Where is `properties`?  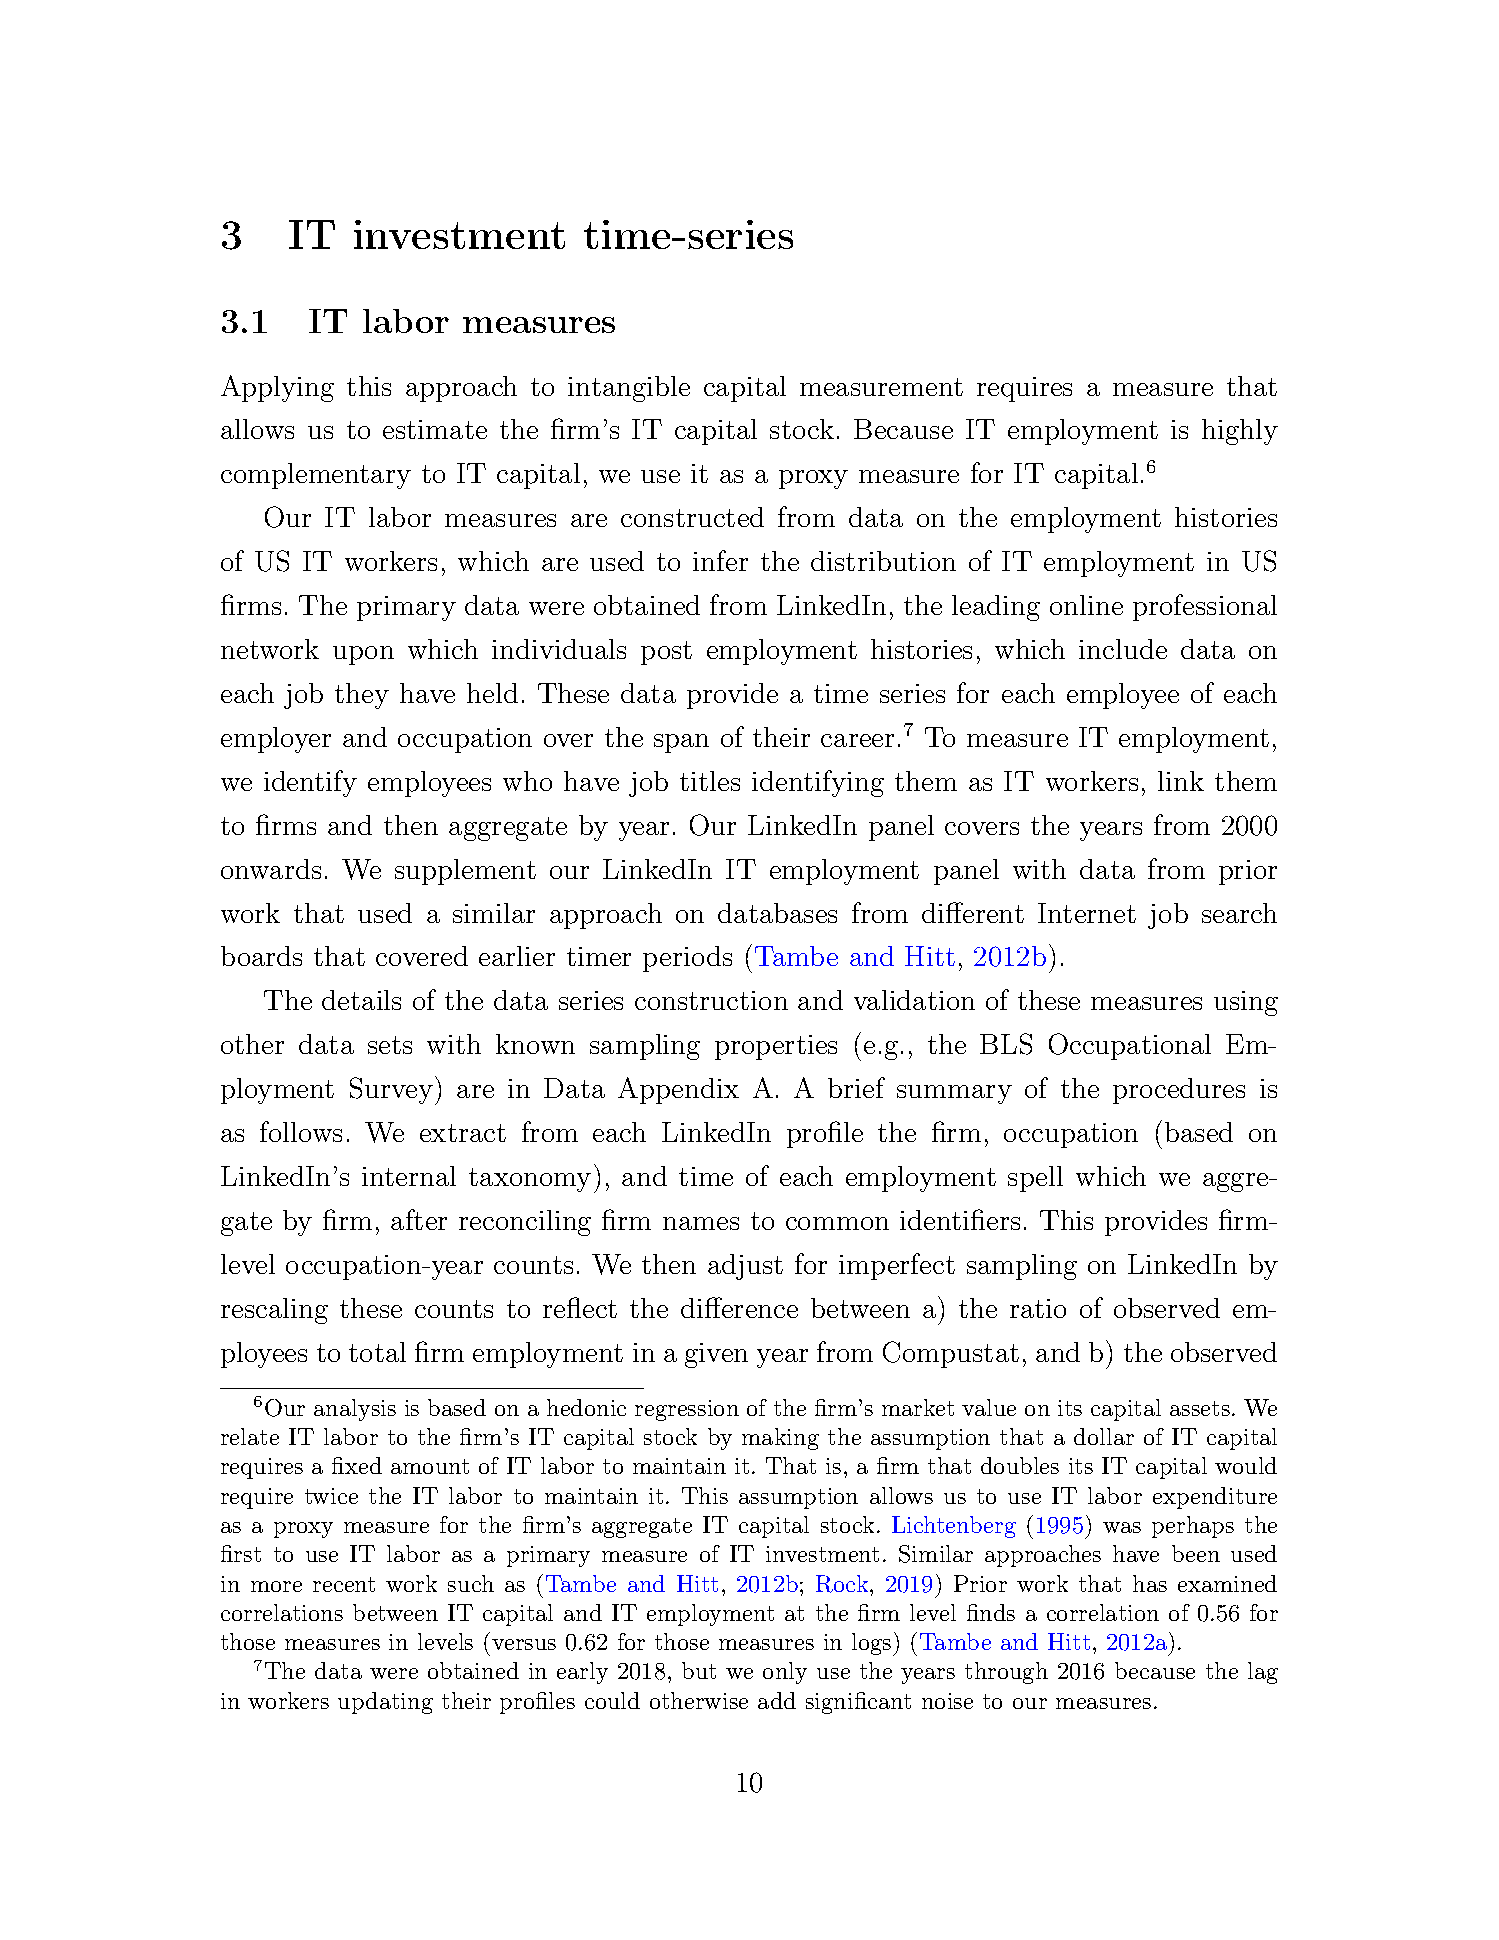 properties is located at coordinates (776, 1047).
